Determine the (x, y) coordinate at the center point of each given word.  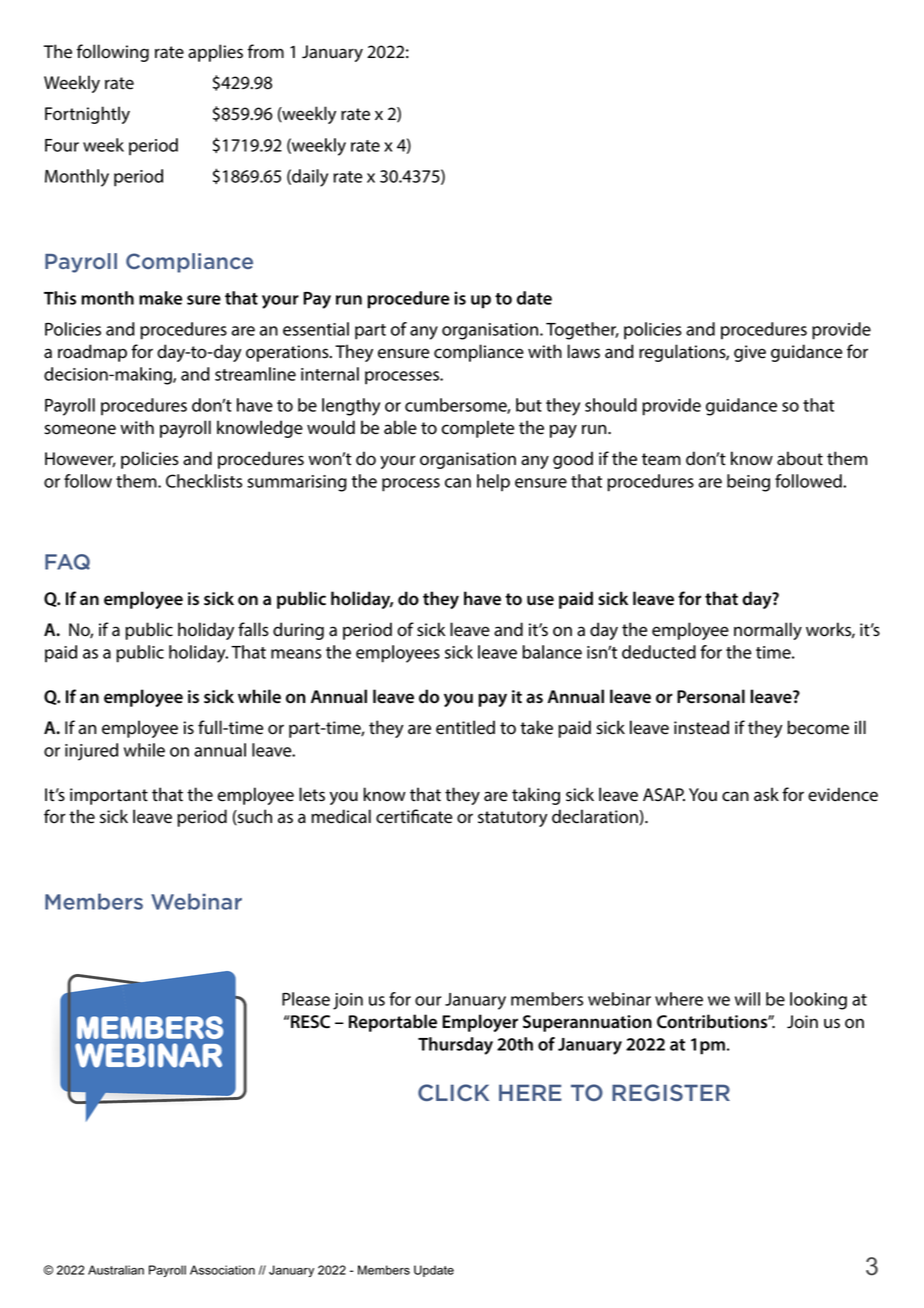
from (266, 51)
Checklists (204, 481)
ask (766, 794)
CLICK (453, 1092)
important (109, 796)
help (493, 483)
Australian (116, 1270)
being (748, 483)
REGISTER (671, 1092)
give (750, 353)
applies (215, 53)
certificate (414, 816)
